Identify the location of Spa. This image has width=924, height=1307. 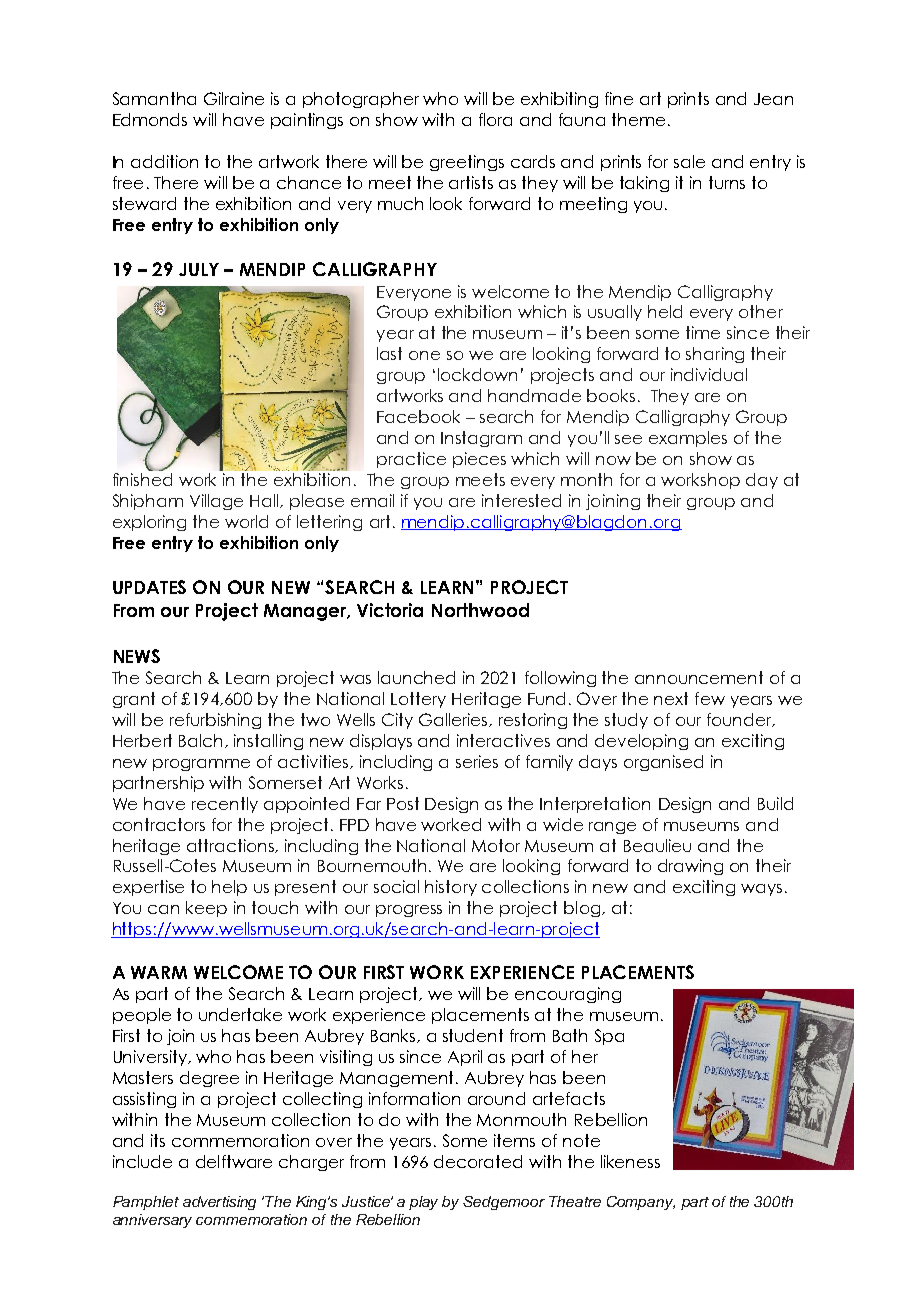
(609, 1037).
